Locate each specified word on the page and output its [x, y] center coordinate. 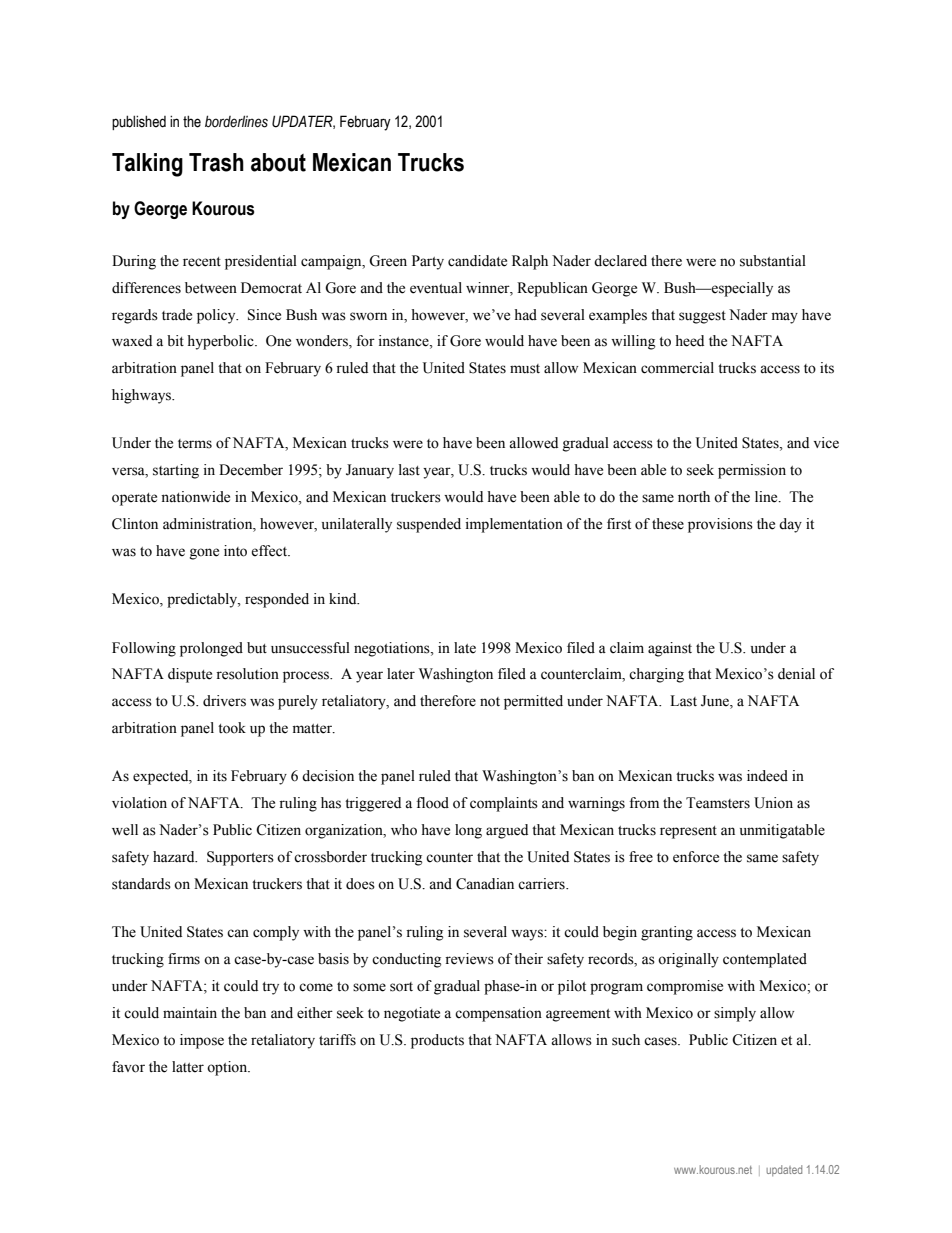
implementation [514, 525]
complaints [504, 804]
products [437, 1041]
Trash [216, 162]
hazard [175, 856]
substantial [773, 261]
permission [752, 471]
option [228, 1068]
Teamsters [718, 803]
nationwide [195, 497]
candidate [477, 261]
